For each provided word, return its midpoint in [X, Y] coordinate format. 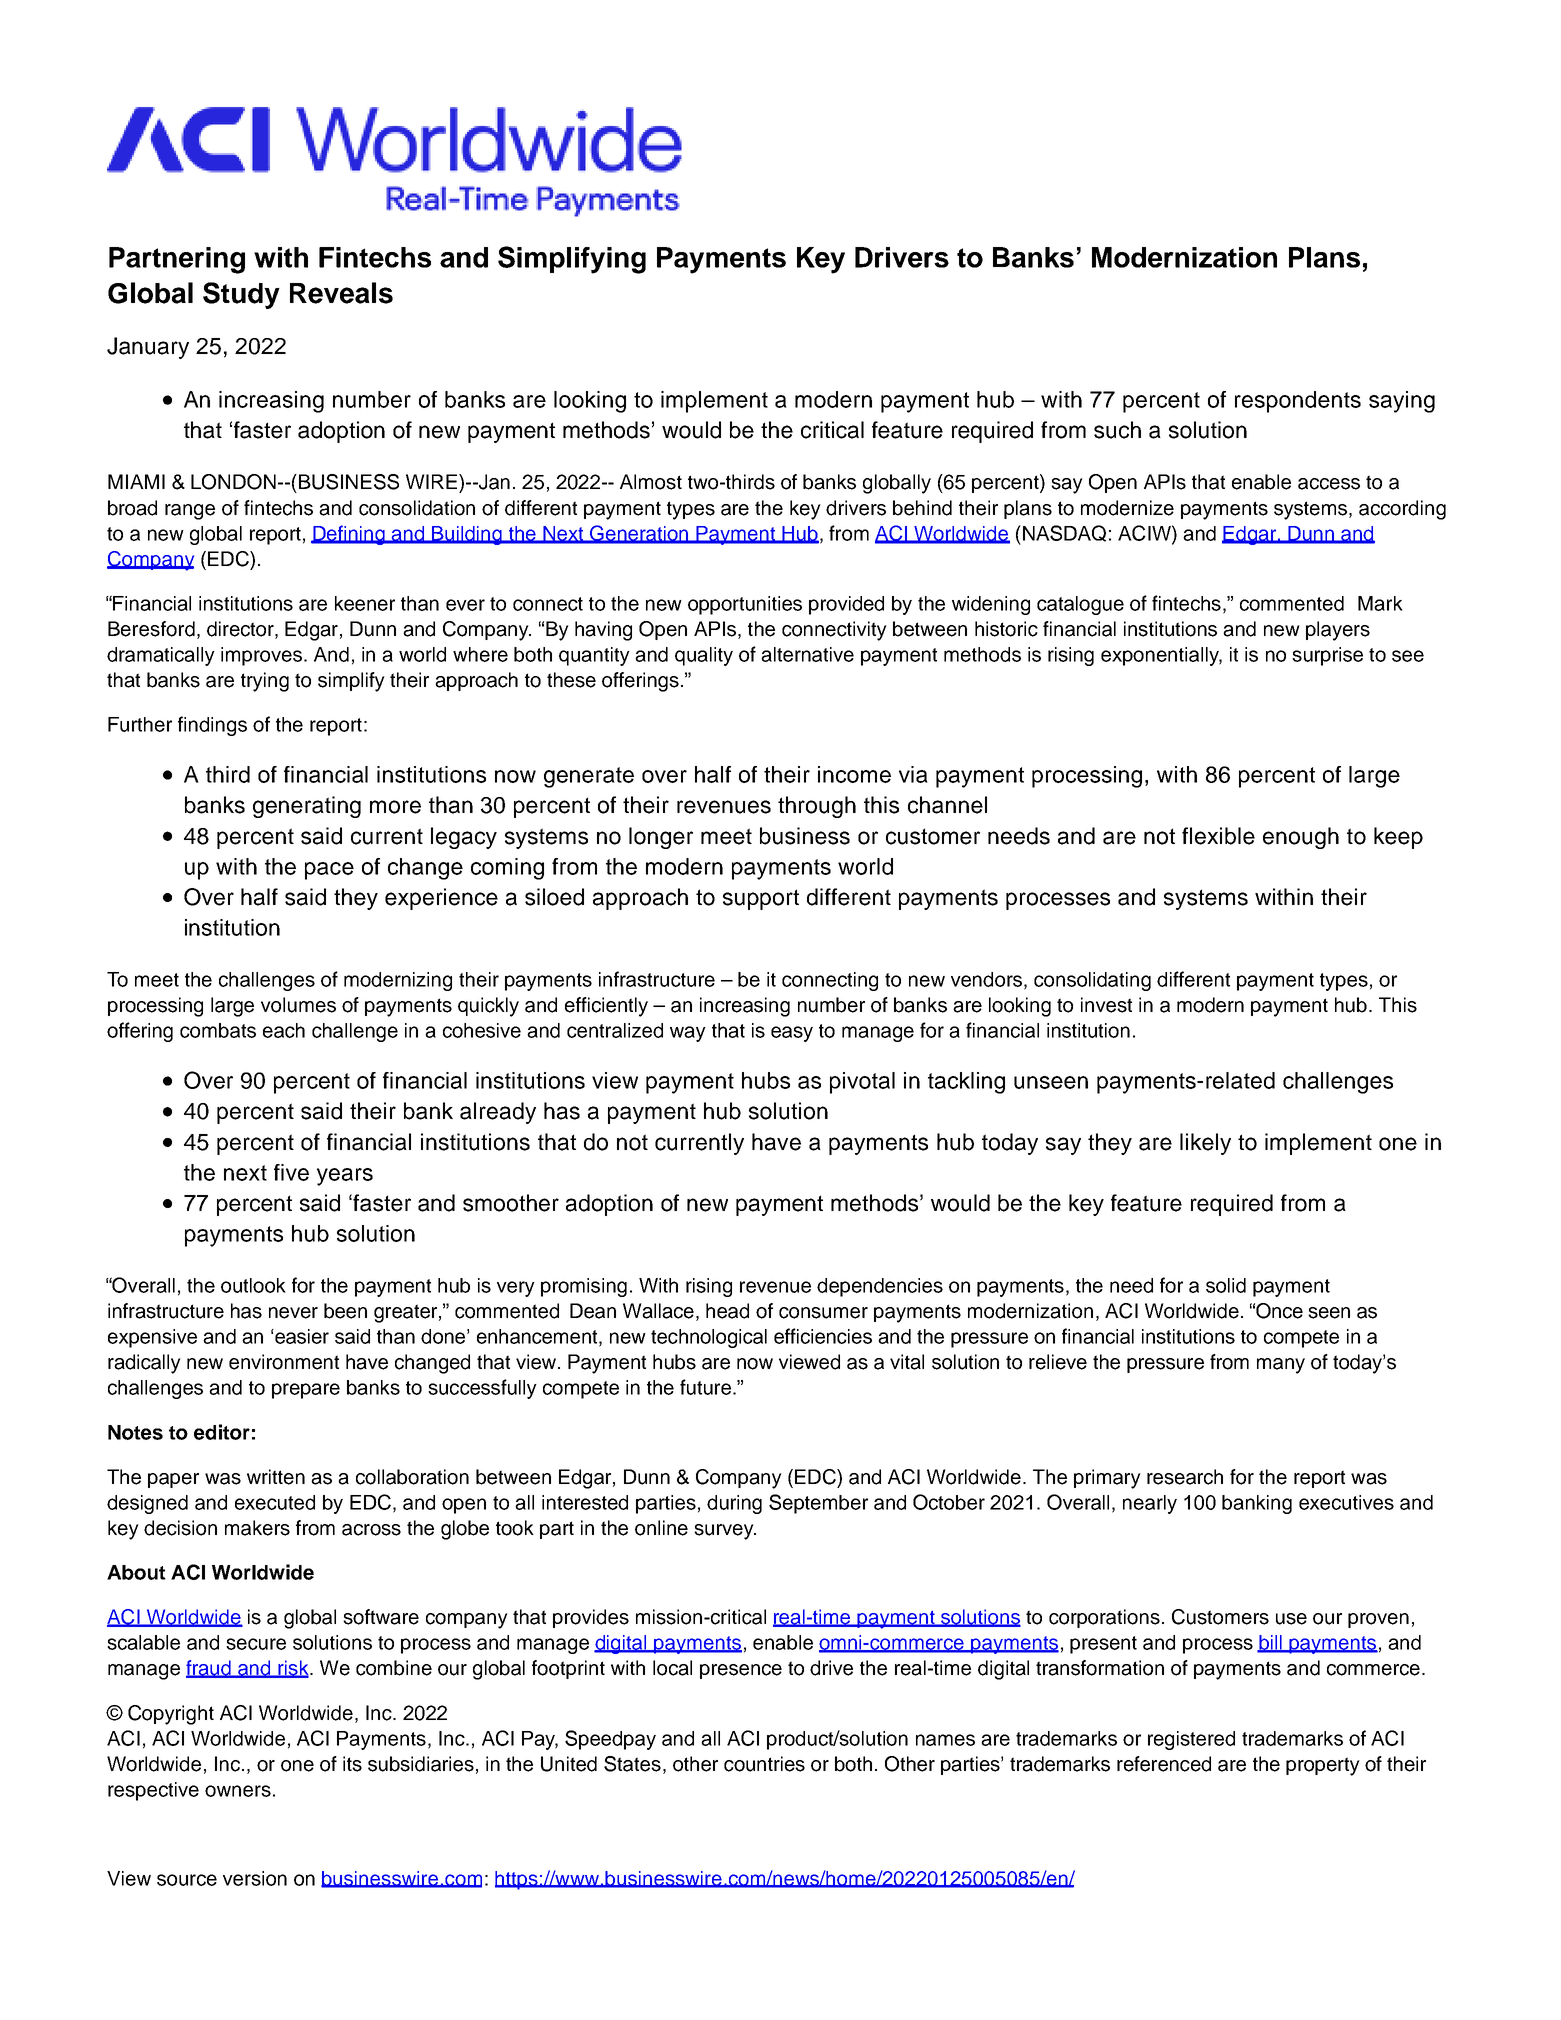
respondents [1298, 402]
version [255, 1878]
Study [241, 295]
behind [922, 508]
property [1323, 1766]
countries [764, 1764]
